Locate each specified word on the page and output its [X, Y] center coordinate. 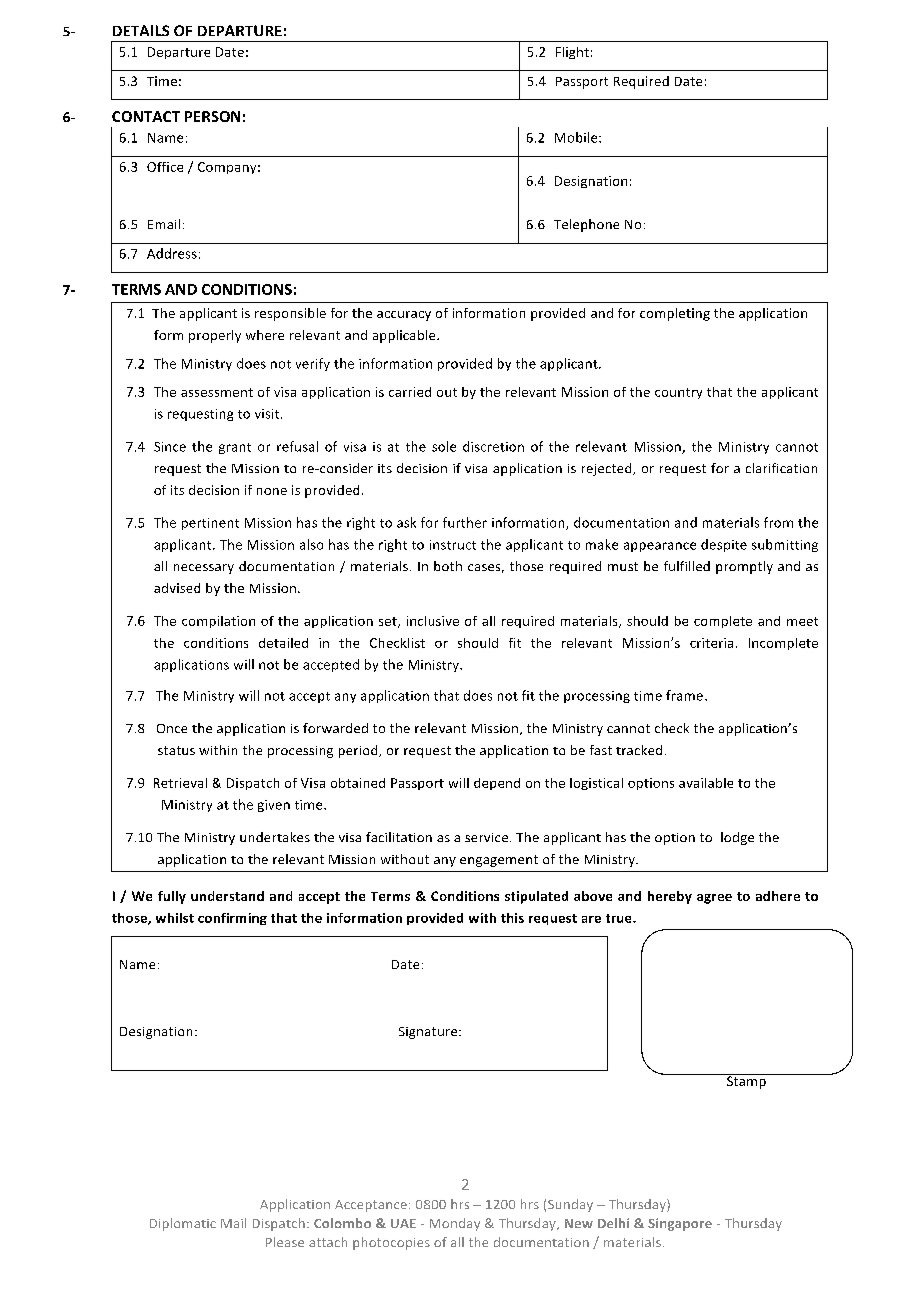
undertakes [275, 837]
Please [285, 1242]
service [488, 837]
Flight [572, 53]
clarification [781, 468]
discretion [493, 446]
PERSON [212, 116]
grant [235, 448]
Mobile [577, 137]
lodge [737, 838]
